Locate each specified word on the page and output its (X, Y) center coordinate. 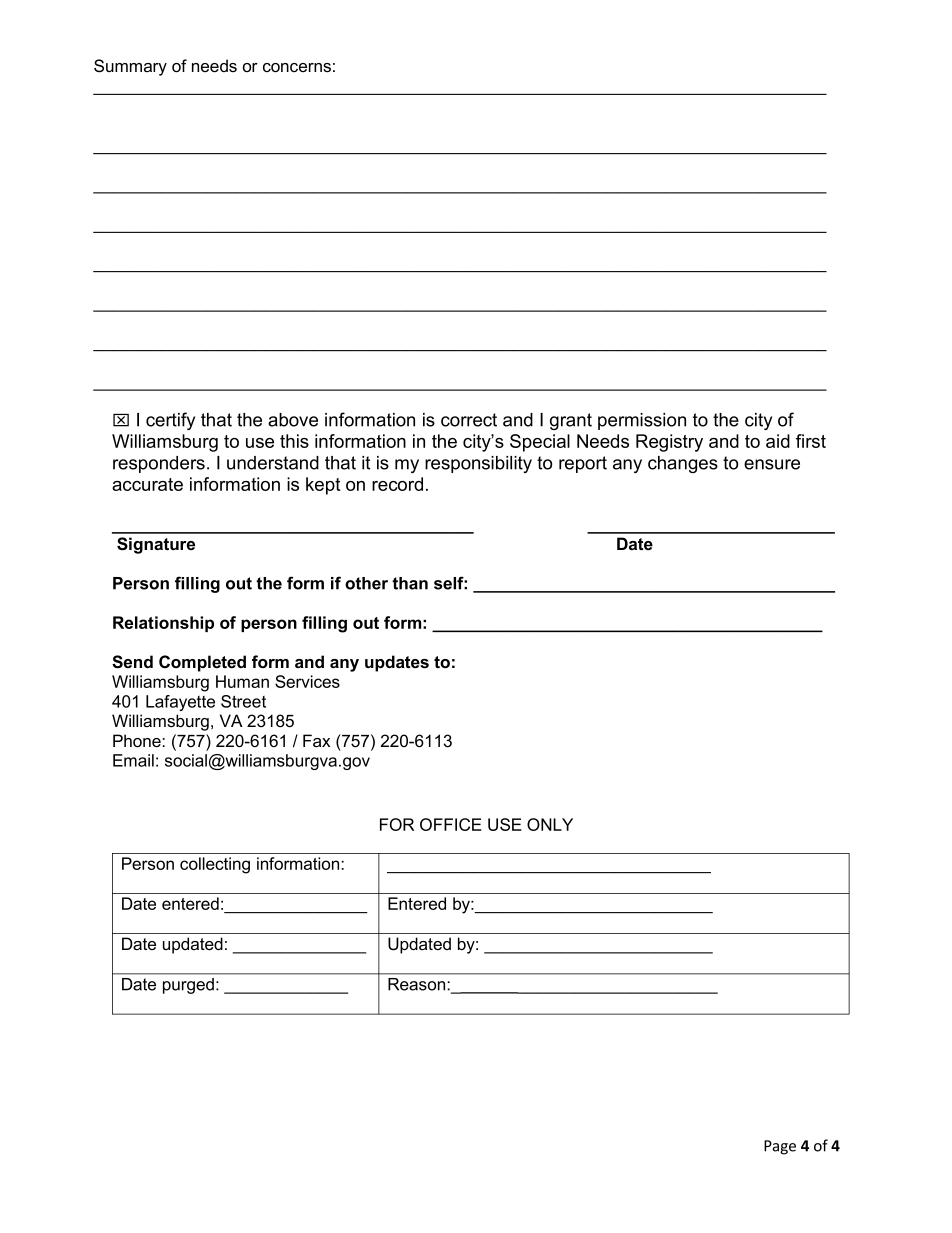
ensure (772, 464)
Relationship (163, 624)
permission (642, 421)
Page (780, 1147)
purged (188, 986)
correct (469, 420)
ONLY (550, 824)
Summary (130, 67)
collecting (215, 865)
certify (170, 421)
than (410, 583)
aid (778, 441)
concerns (297, 68)
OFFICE (451, 824)
